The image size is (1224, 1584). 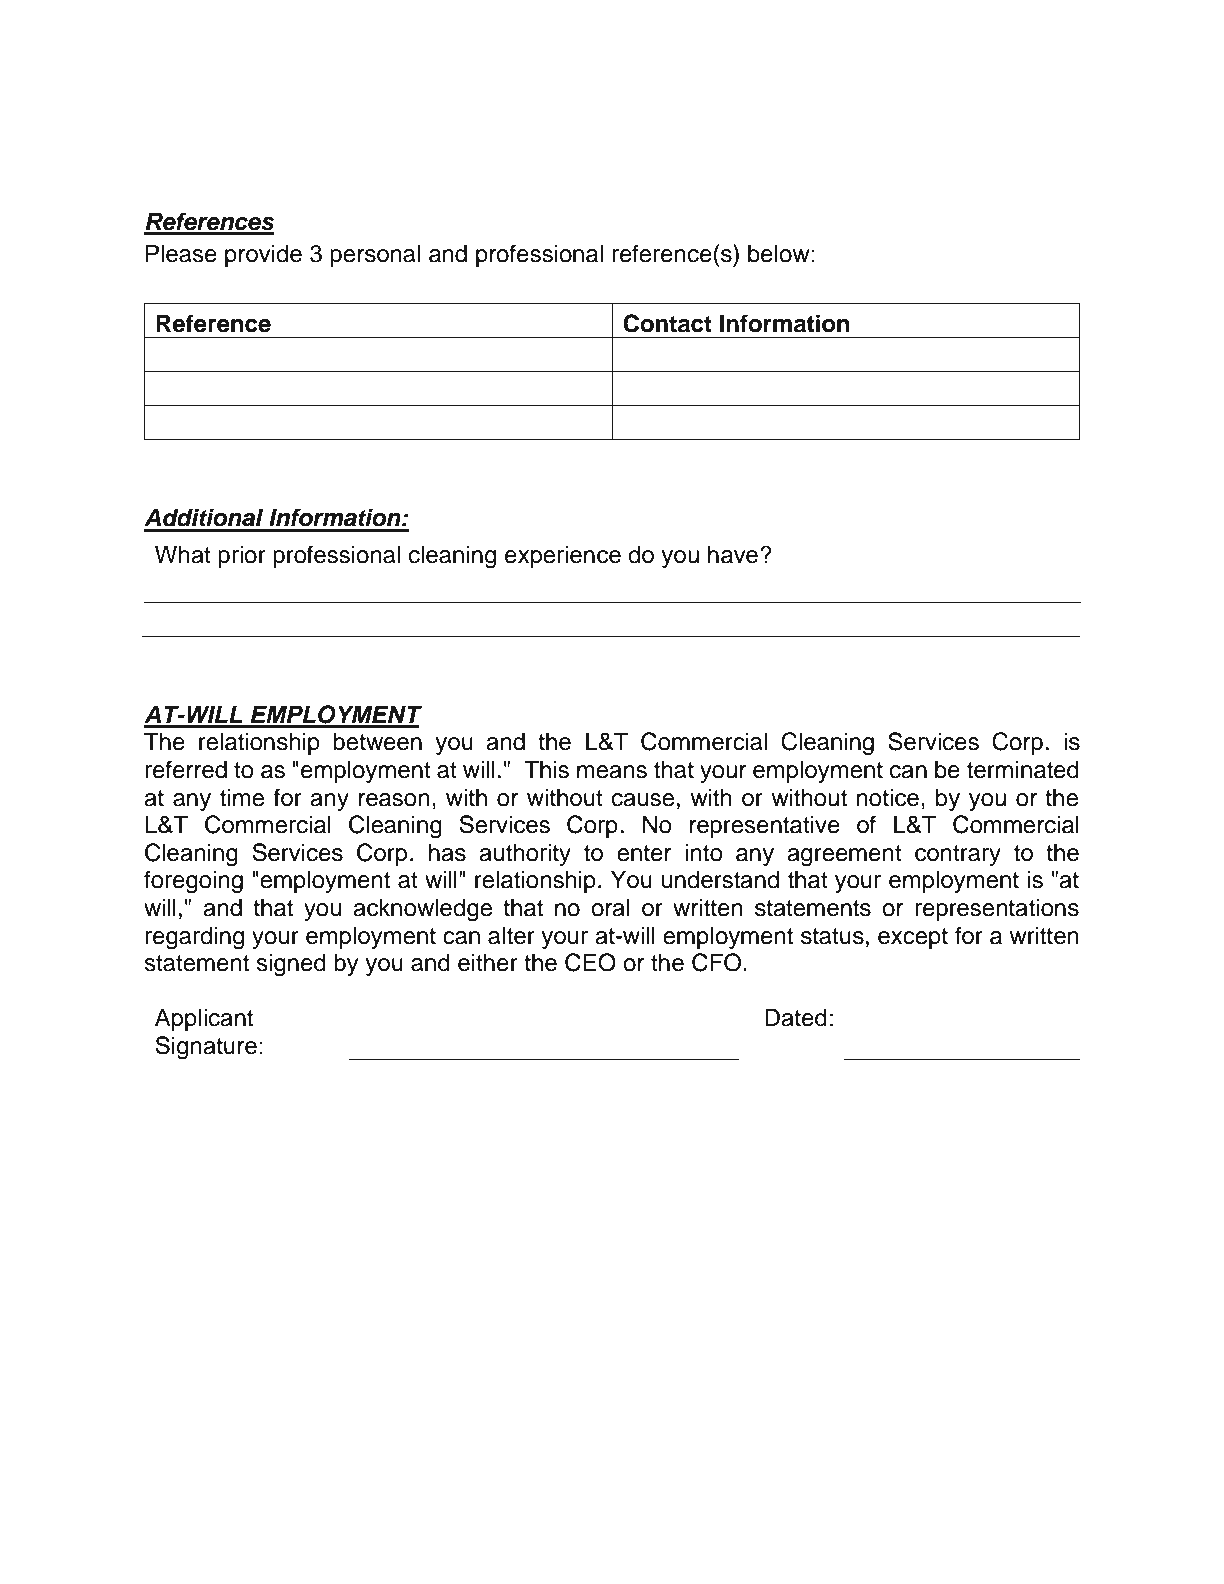 I want to click on Contact, so click(x=667, y=323).
